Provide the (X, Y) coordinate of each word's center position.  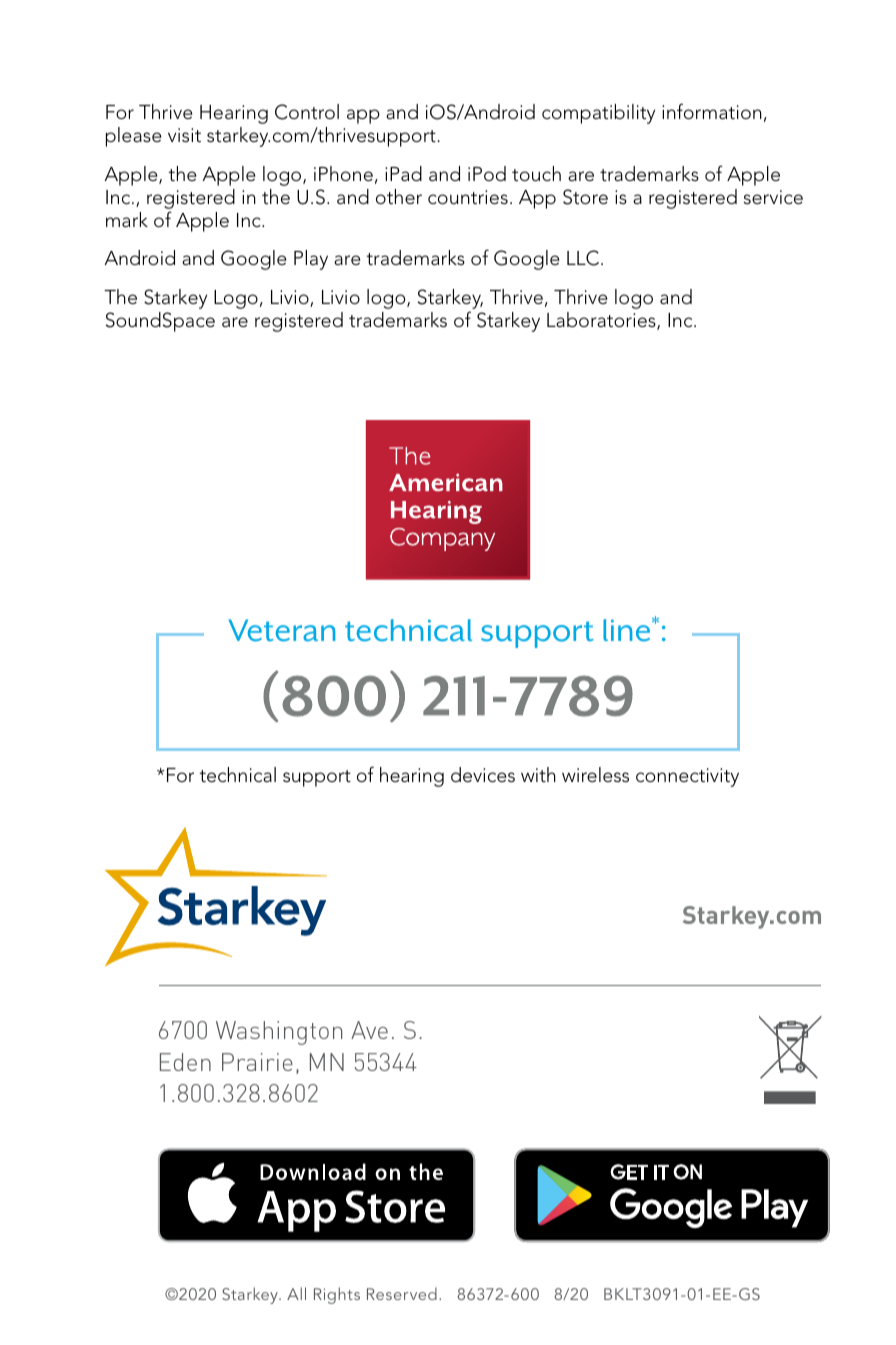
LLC (584, 258)
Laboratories (602, 321)
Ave (369, 1030)
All (296, 1293)
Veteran (282, 630)
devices (483, 774)
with (538, 774)
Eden (185, 1062)
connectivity (687, 777)
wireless (595, 774)
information (712, 111)
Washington (279, 1033)
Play (311, 260)
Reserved (402, 1293)
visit (184, 135)
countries (468, 197)
